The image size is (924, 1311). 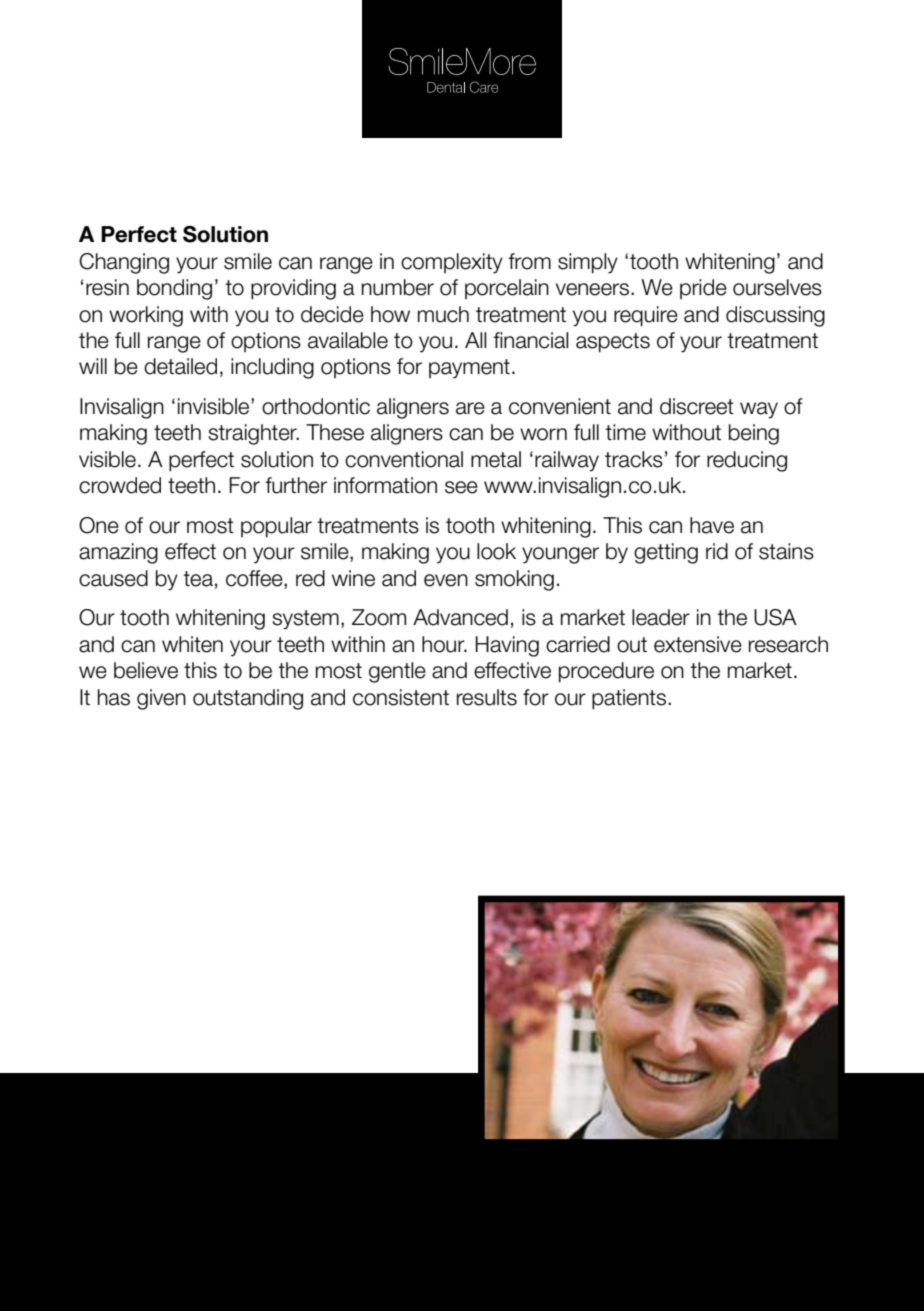 What do you see at coordinates (613, 343) in the screenshot?
I see `aspects` at bounding box center [613, 343].
